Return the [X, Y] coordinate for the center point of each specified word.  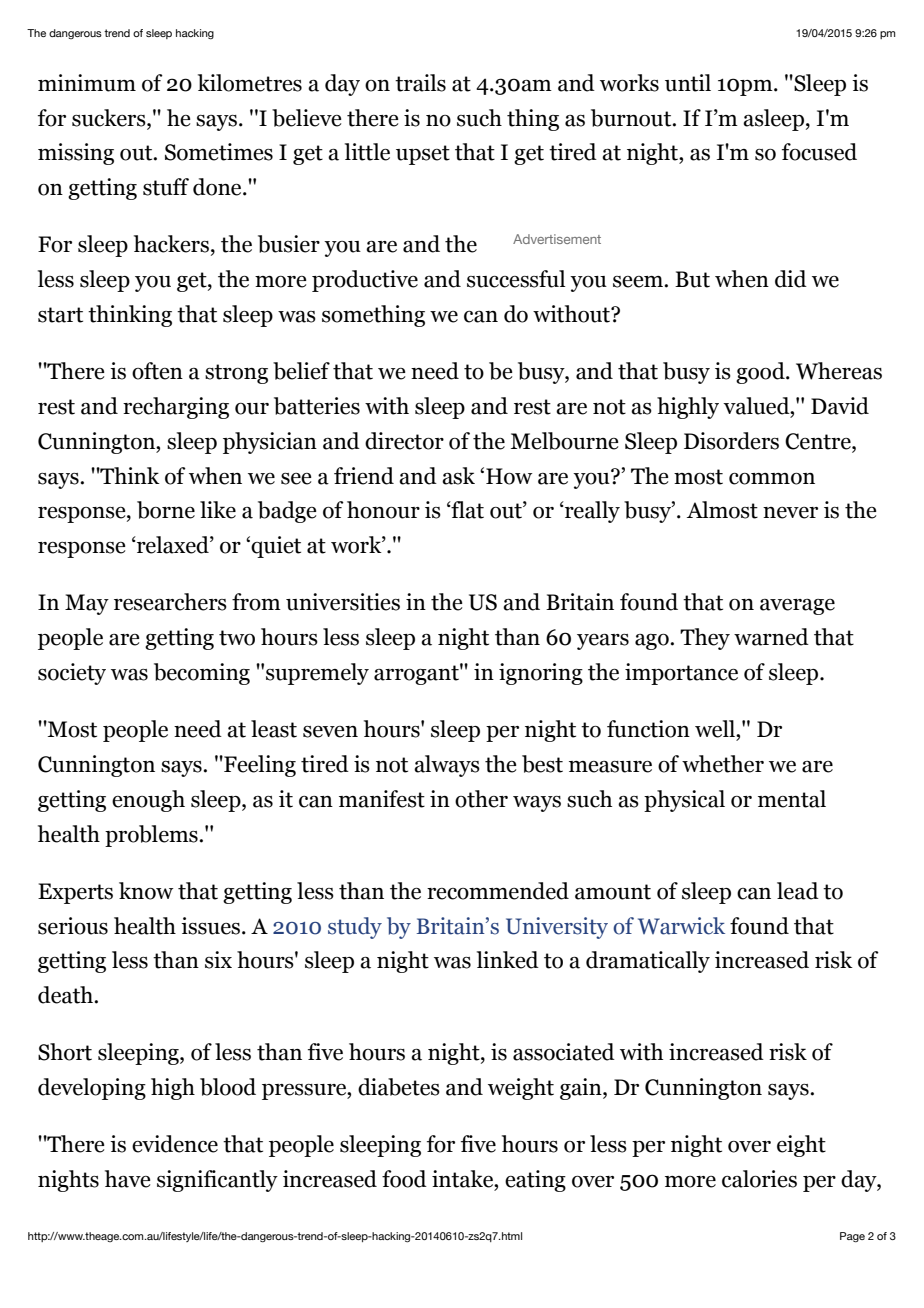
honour [383, 510]
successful [516, 279]
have [128, 1179]
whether [723, 764]
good [761, 373]
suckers [110, 118]
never [790, 513]
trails [420, 83]
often [157, 371]
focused [819, 152]
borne [166, 510]
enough [148, 801]
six [218, 960]
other [481, 799]
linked [508, 960]
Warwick [681, 926]
